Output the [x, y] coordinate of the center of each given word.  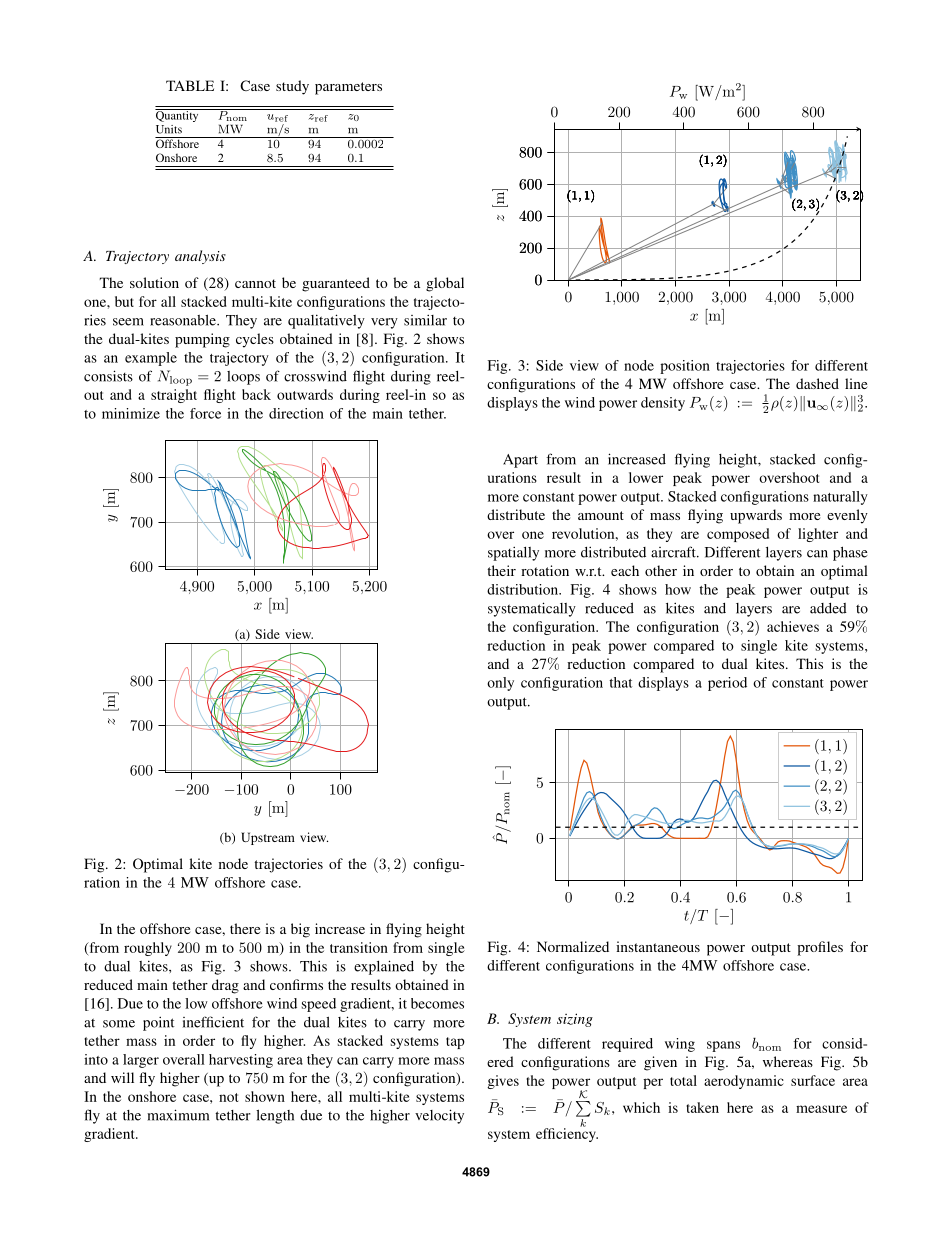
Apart [520, 461]
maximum [178, 1115]
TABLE [190, 85]
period [727, 684]
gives [503, 1082]
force [205, 413]
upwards [756, 516]
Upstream [268, 838]
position [685, 367]
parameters [348, 88]
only [500, 684]
